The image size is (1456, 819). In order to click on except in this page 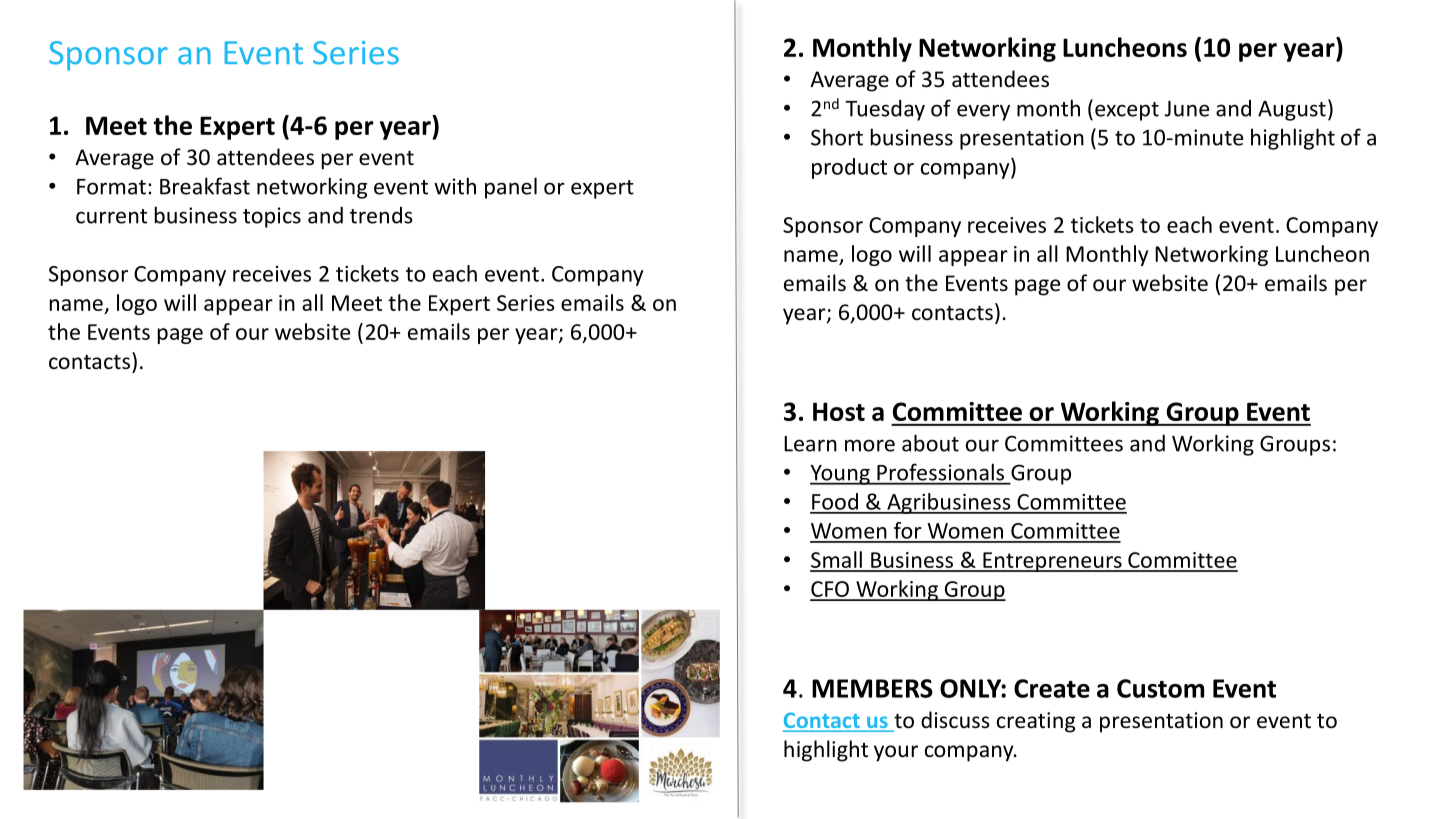, I will do `click(1127, 111)`.
